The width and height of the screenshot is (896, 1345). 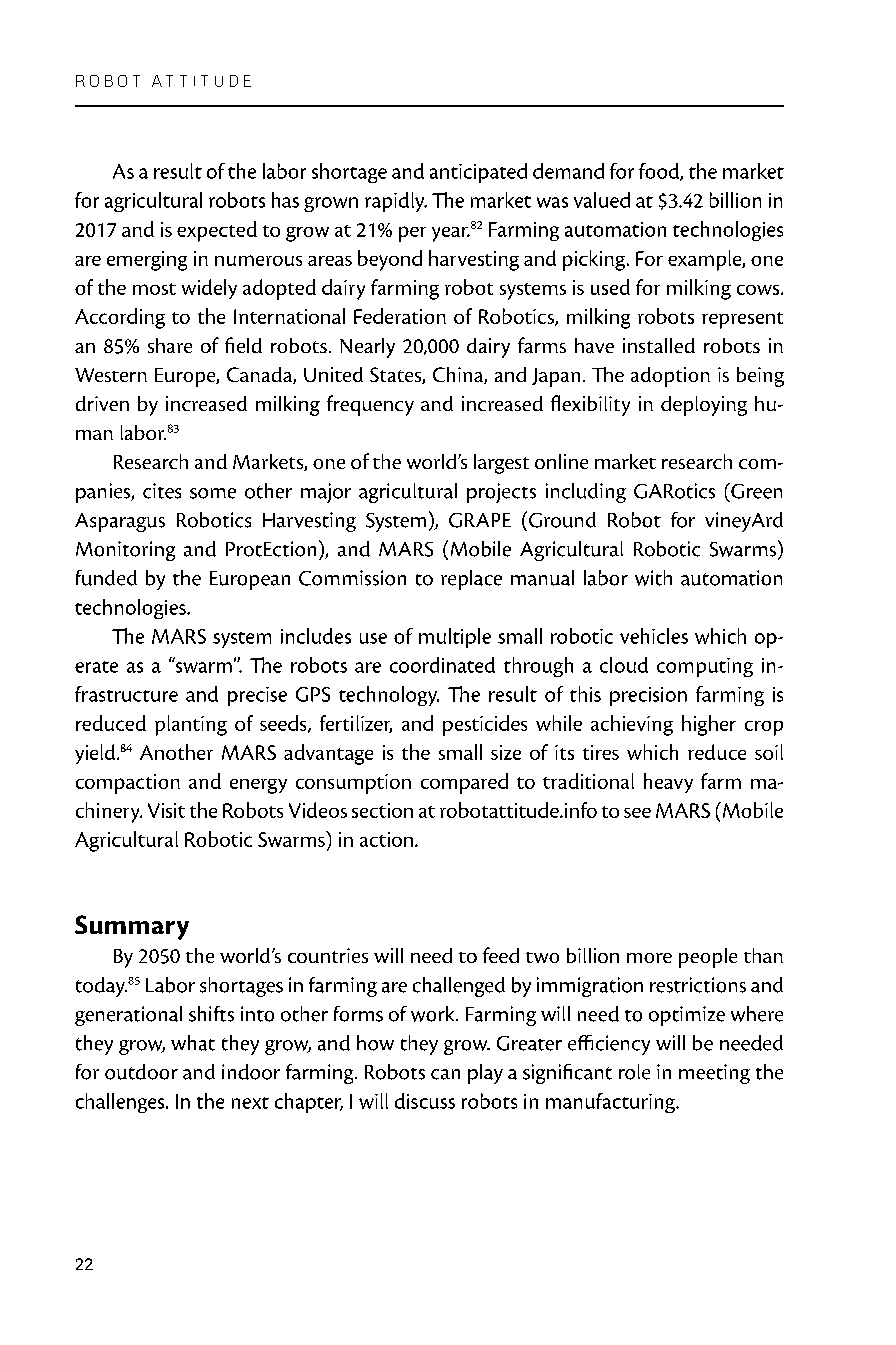 I want to click on driven, so click(x=102, y=403).
